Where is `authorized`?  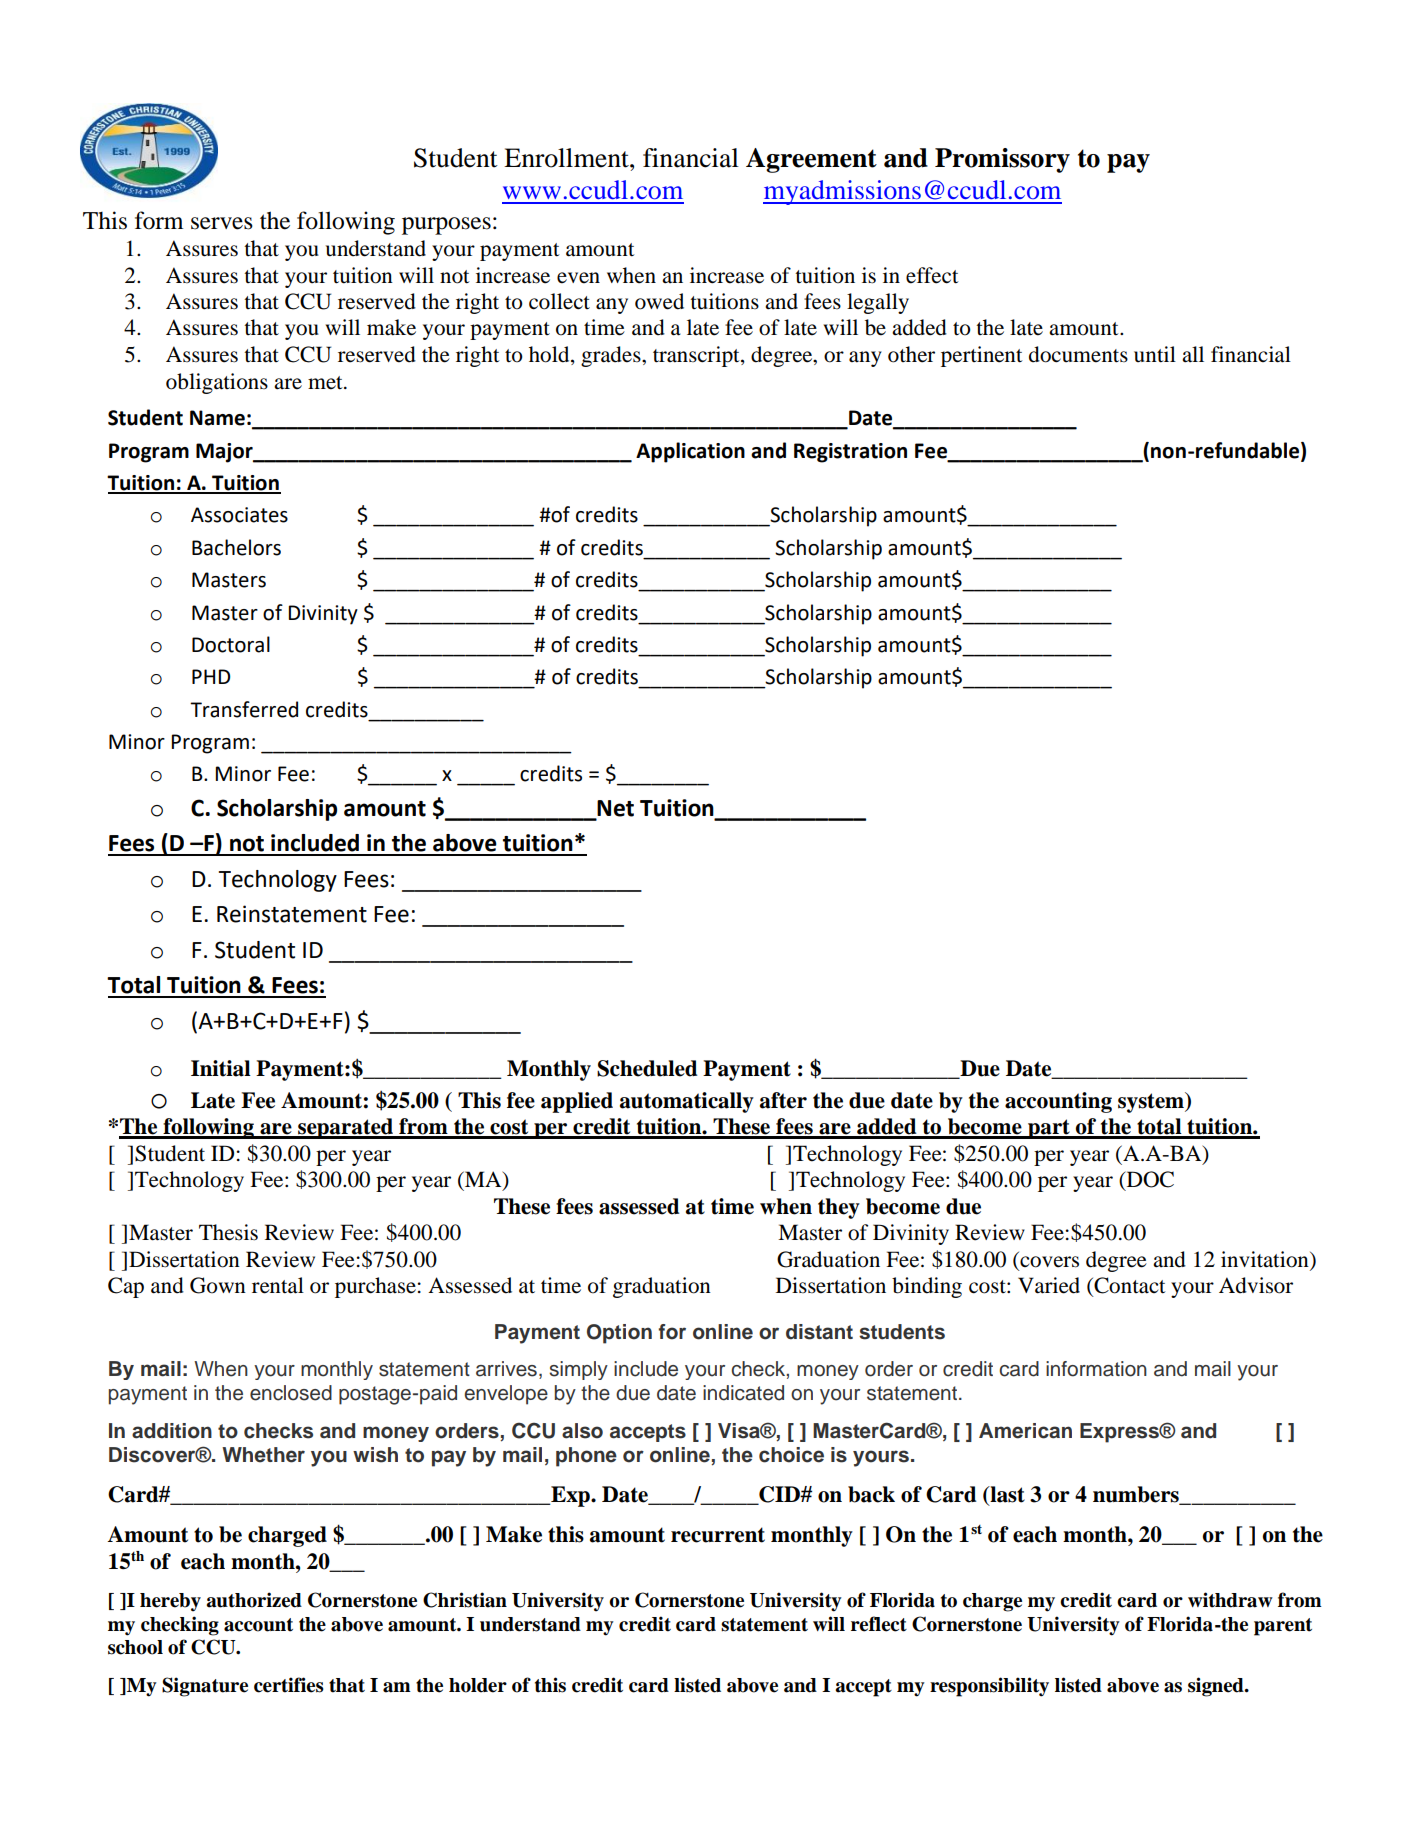 authorized is located at coordinates (254, 1600).
